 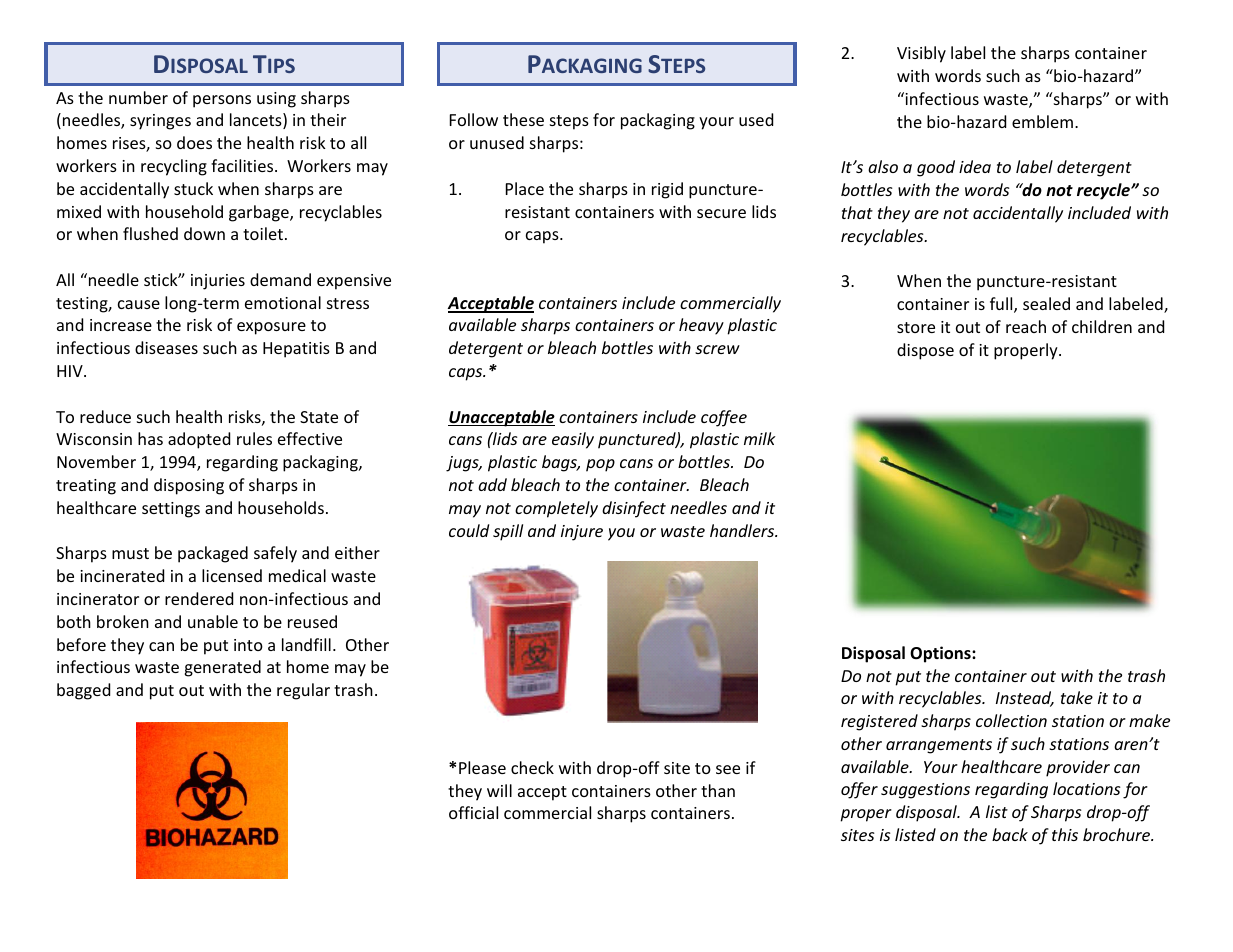 I want to click on exposure, so click(x=271, y=328).
